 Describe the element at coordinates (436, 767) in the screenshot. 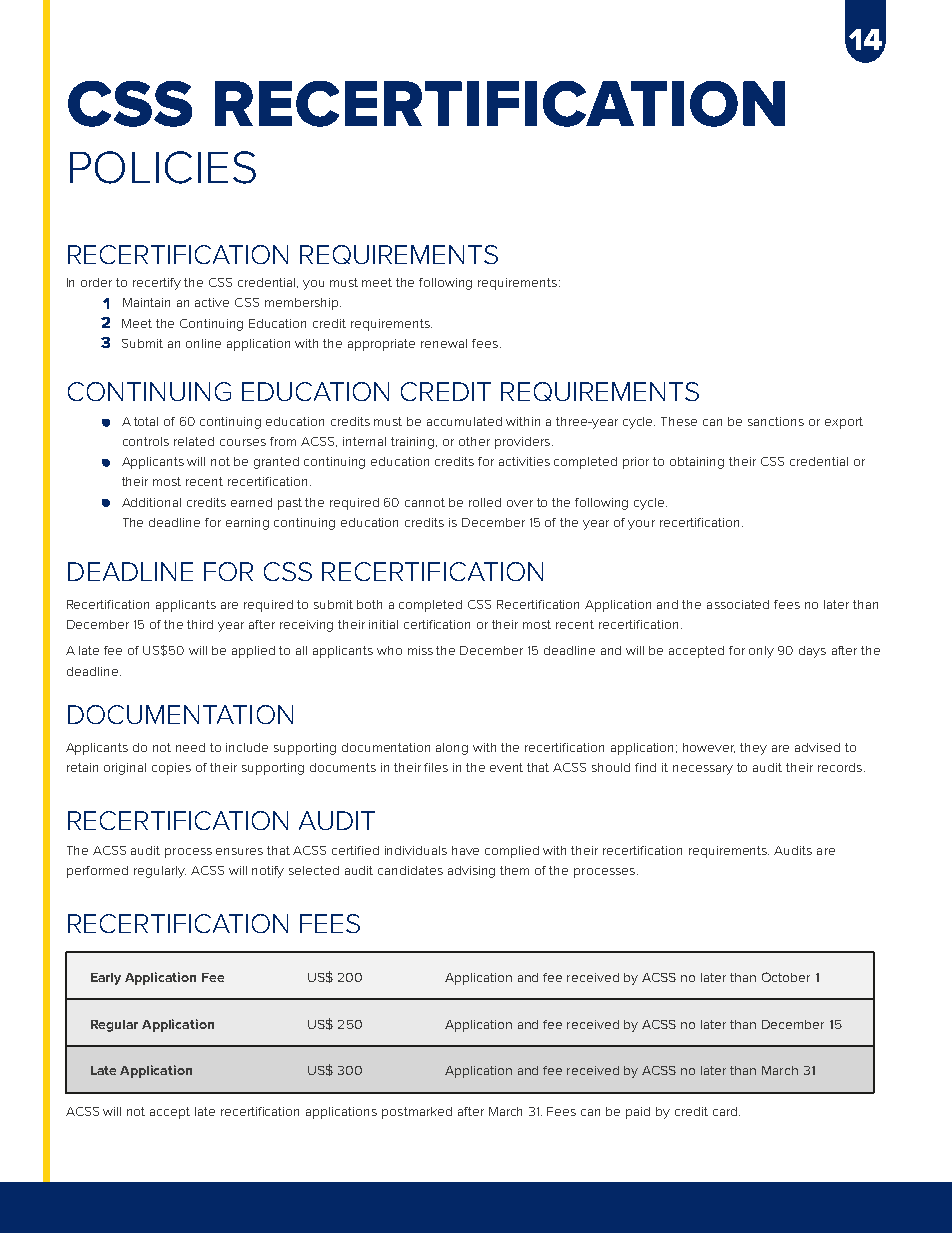

I see `files` at that location.
